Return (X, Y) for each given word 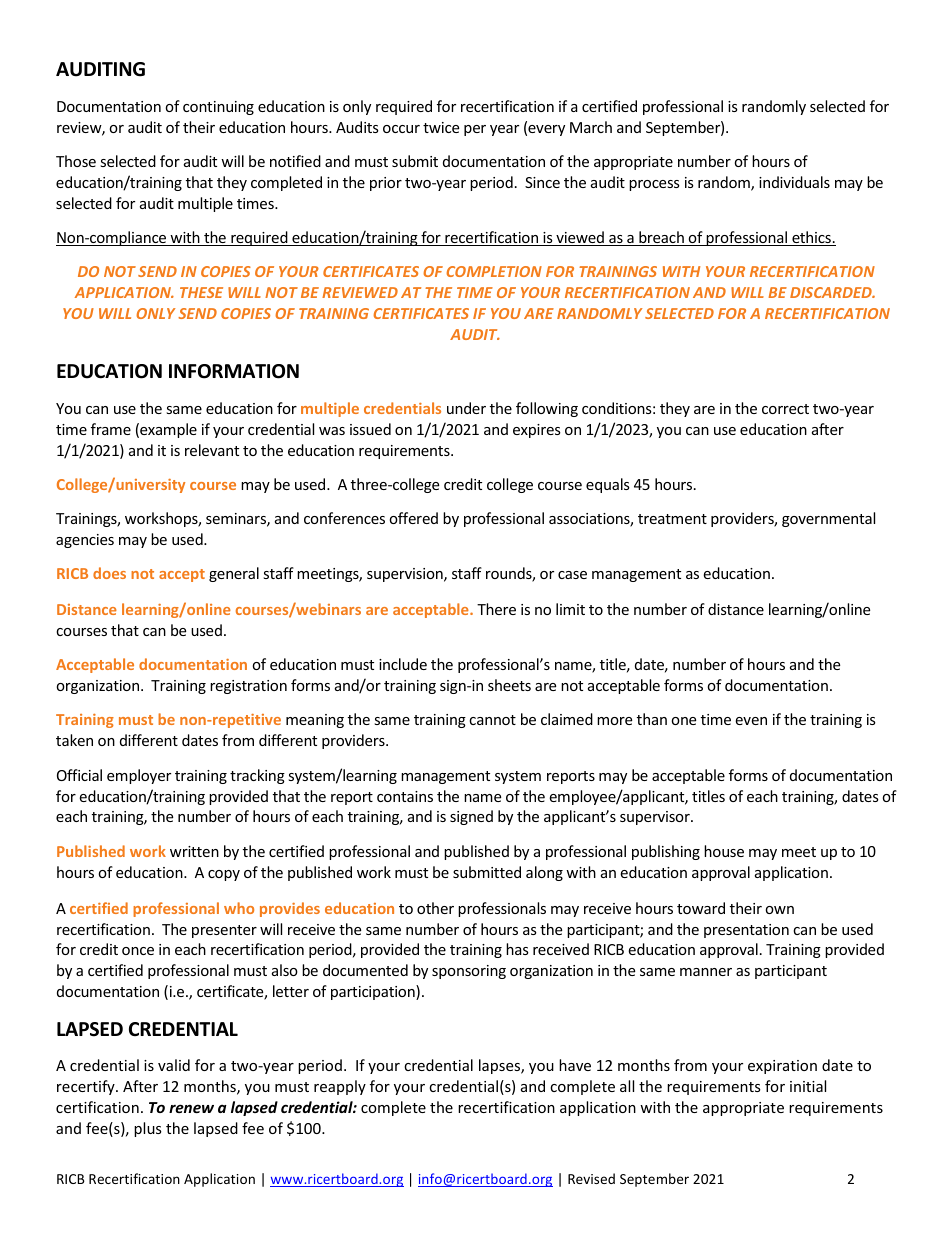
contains (405, 796)
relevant (212, 450)
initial (808, 1086)
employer (139, 776)
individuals (794, 182)
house (724, 851)
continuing (218, 108)
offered (413, 518)
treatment (672, 519)
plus (148, 1129)
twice (441, 127)
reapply (340, 1087)
